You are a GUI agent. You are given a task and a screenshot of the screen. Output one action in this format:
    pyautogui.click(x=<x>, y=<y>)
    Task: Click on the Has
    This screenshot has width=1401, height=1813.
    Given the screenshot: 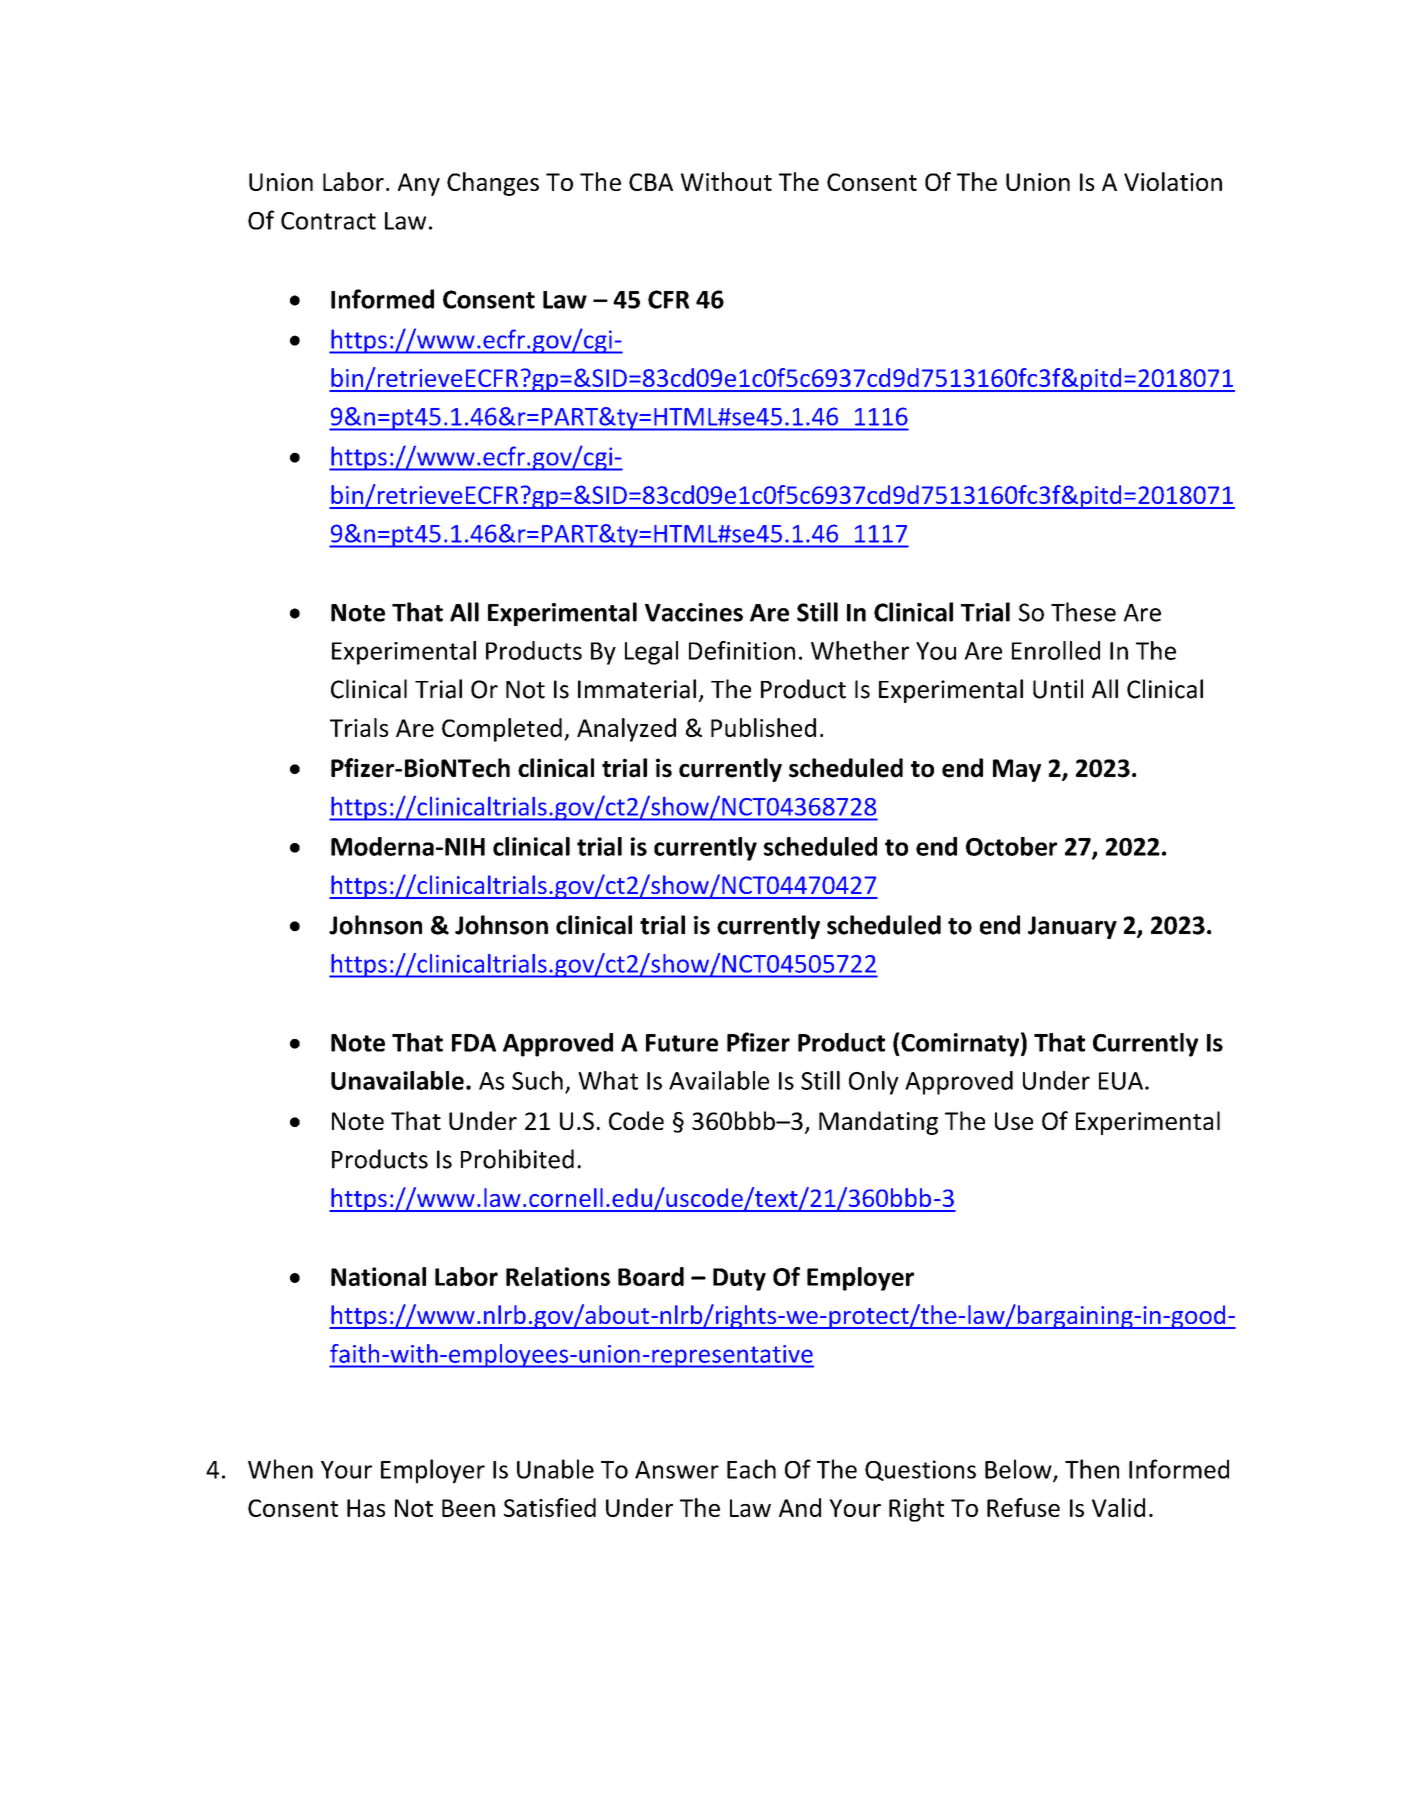 What is the action you would take?
    pyautogui.click(x=366, y=1508)
